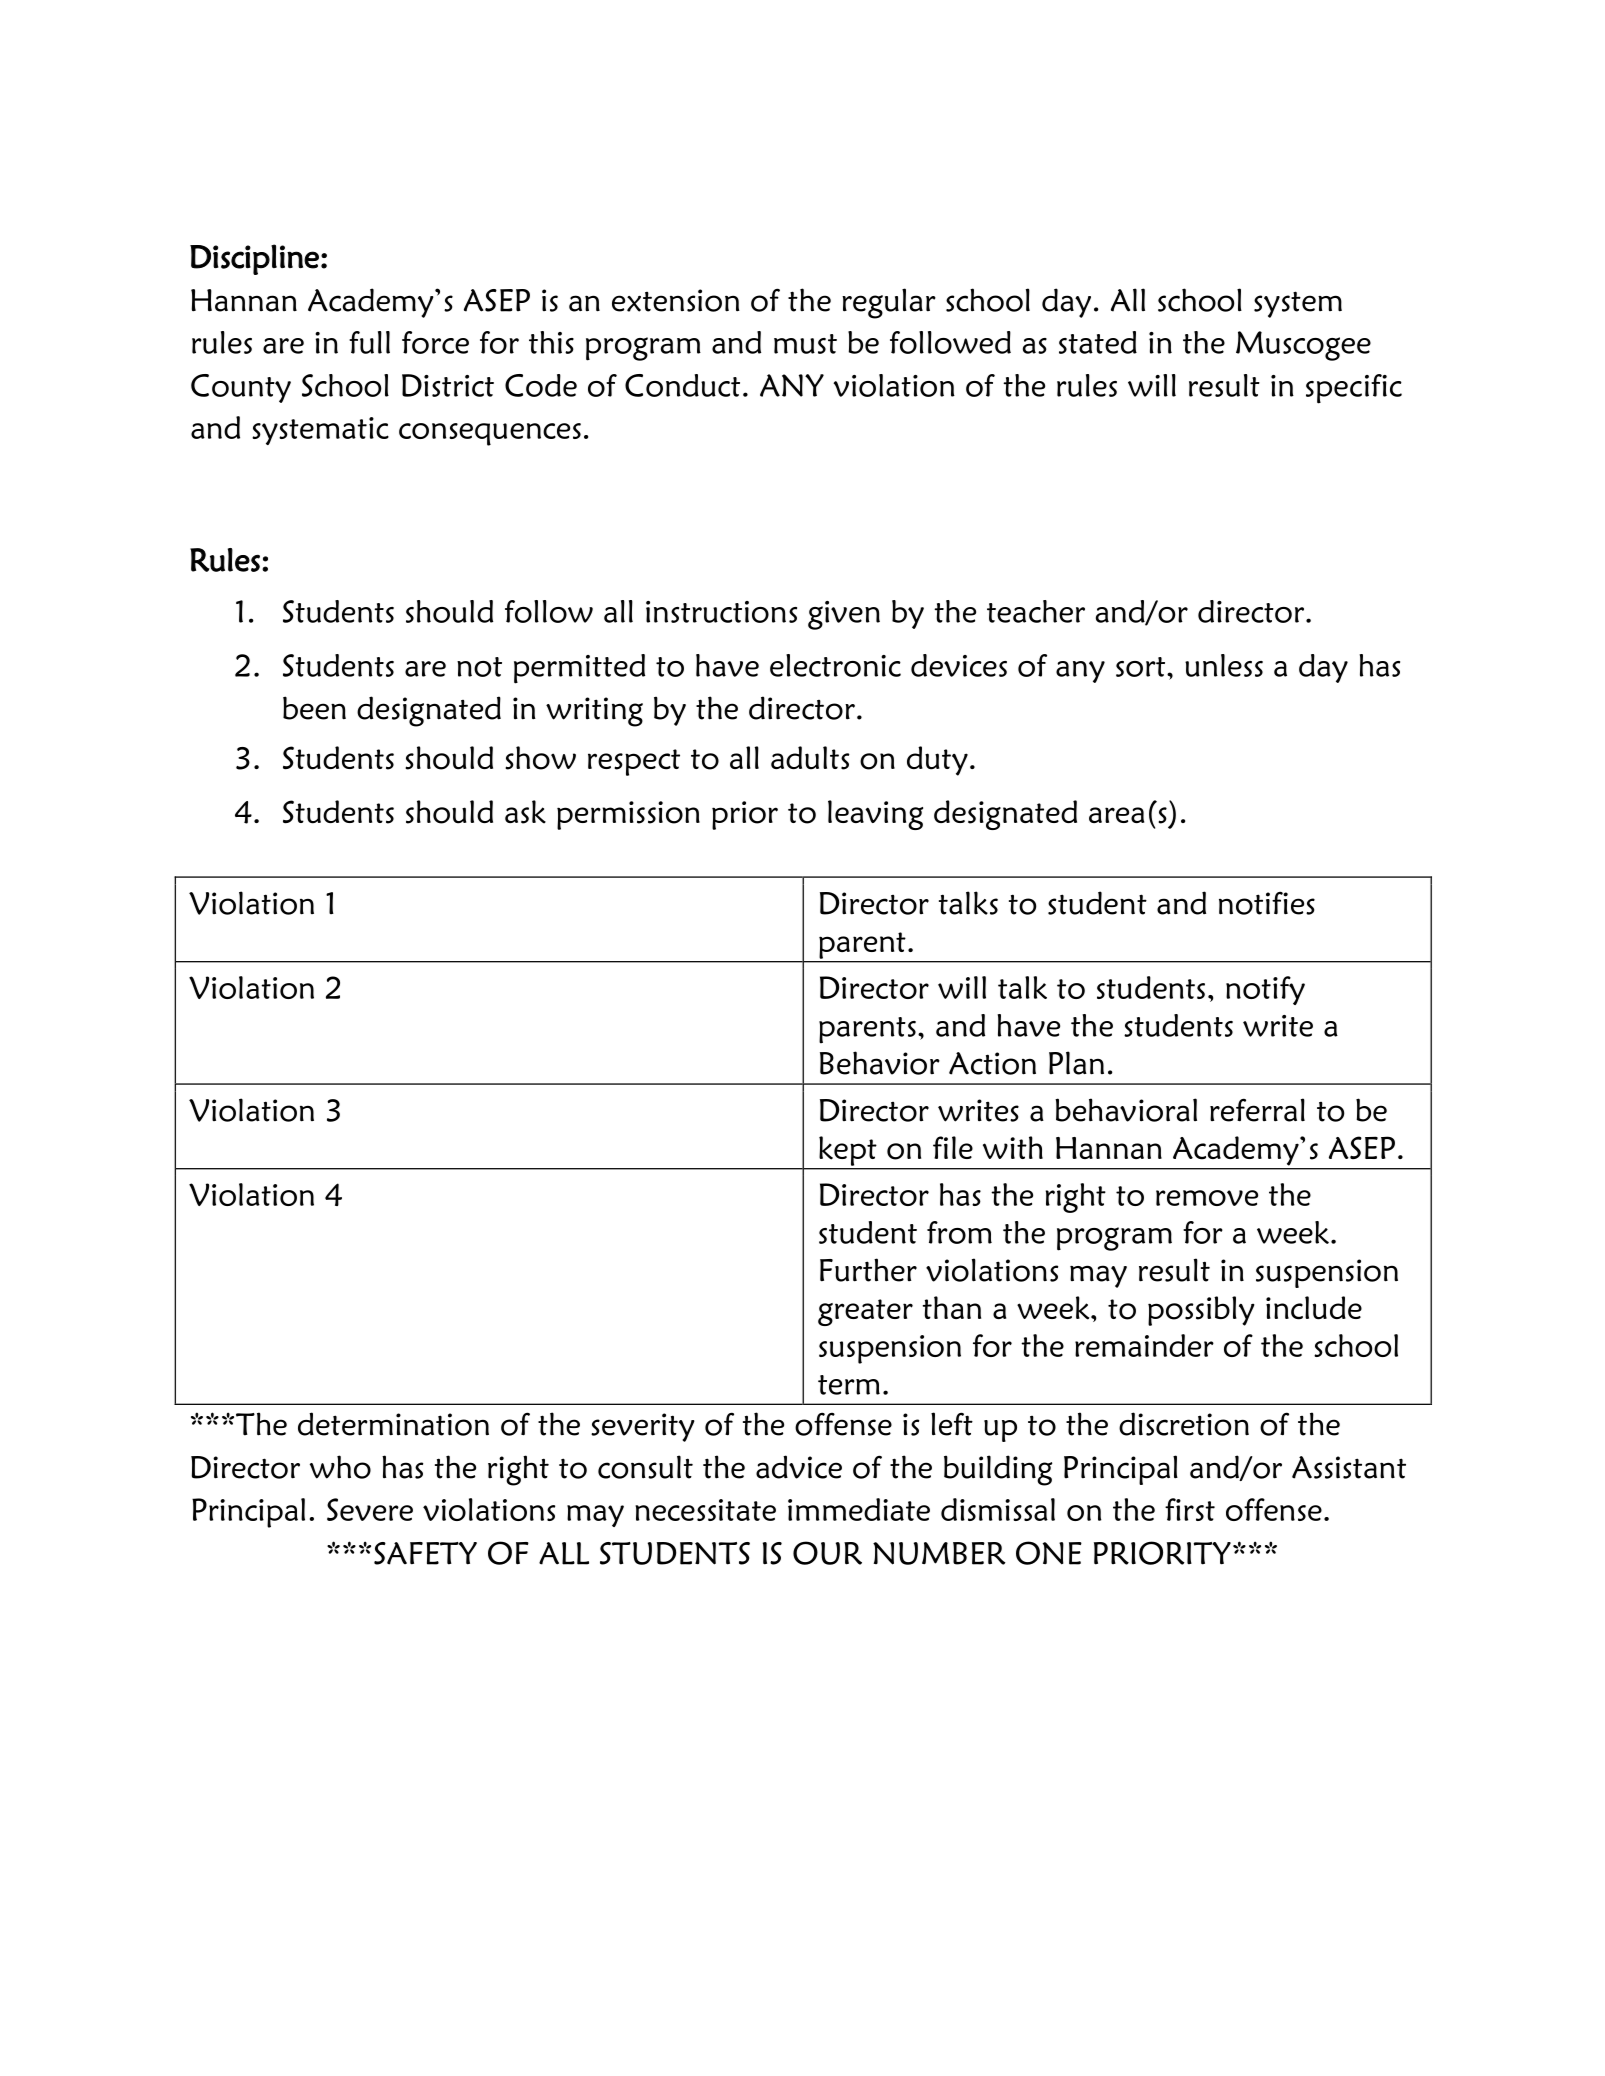 The height and width of the screenshot is (2076, 1605). Describe the element at coordinates (835, 665) in the screenshot. I see `electronic` at that location.
